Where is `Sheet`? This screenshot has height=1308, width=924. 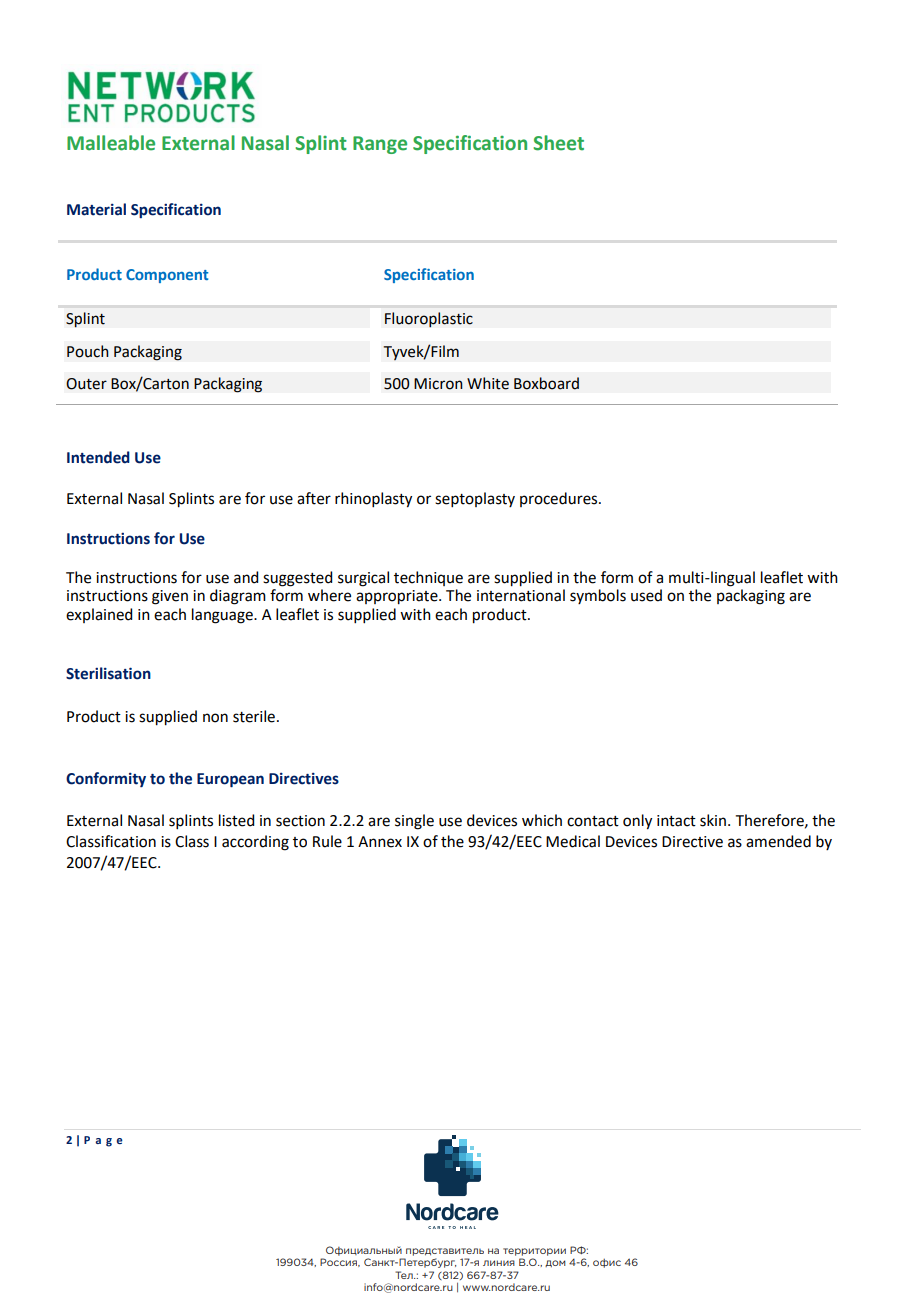 Sheet is located at coordinates (558, 143).
